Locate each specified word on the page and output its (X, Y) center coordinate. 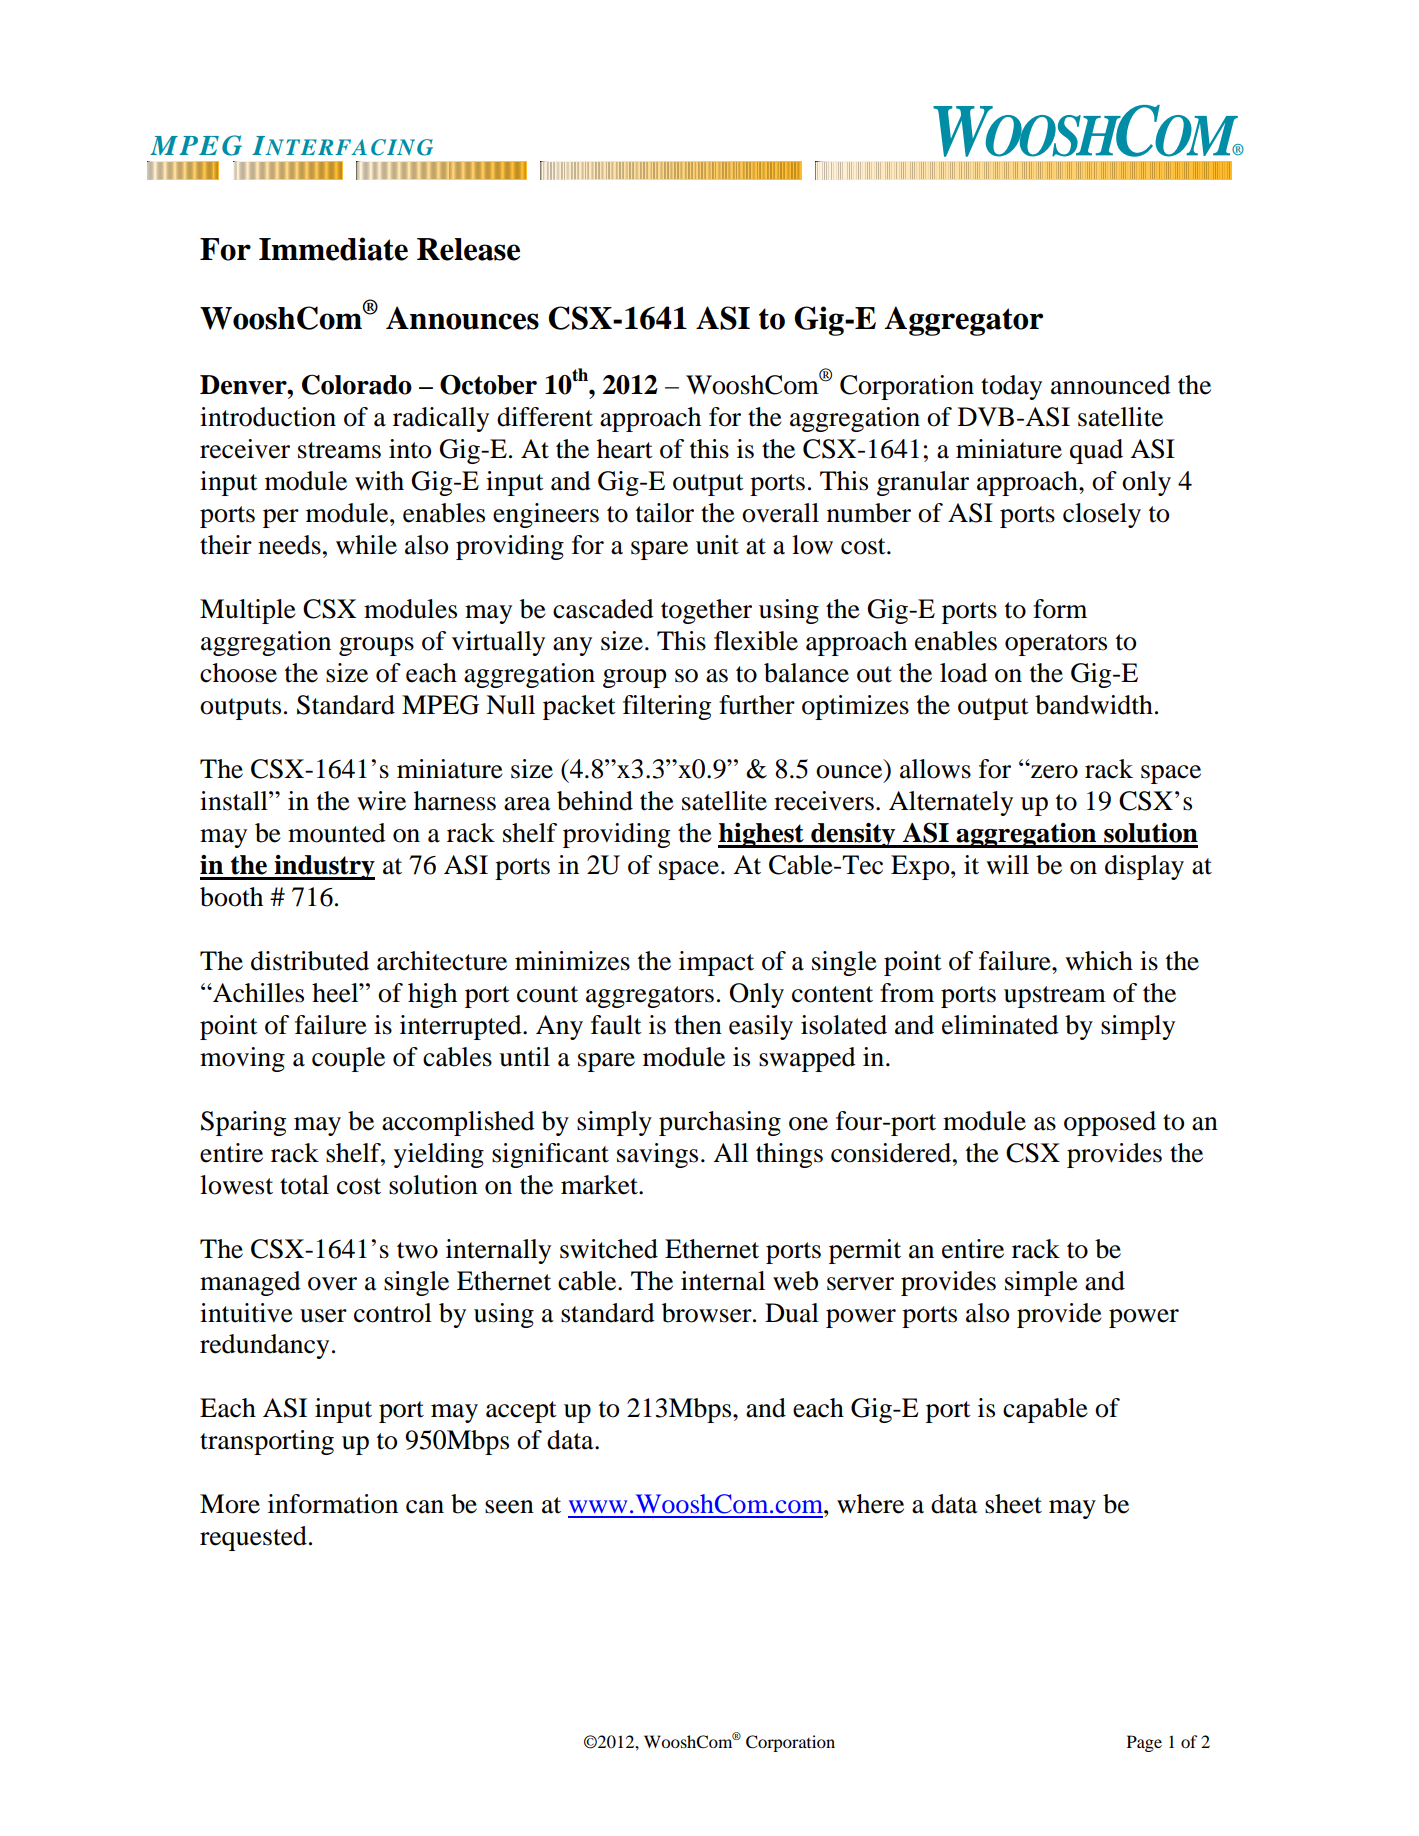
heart (625, 449)
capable (1045, 1410)
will (1007, 864)
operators (1056, 645)
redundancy (264, 1346)
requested (253, 1538)
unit (717, 545)
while (366, 545)
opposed (1110, 1123)
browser (708, 1313)
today (1011, 387)
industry (324, 867)
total (304, 1185)
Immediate (333, 249)
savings (657, 1155)
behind (595, 801)
